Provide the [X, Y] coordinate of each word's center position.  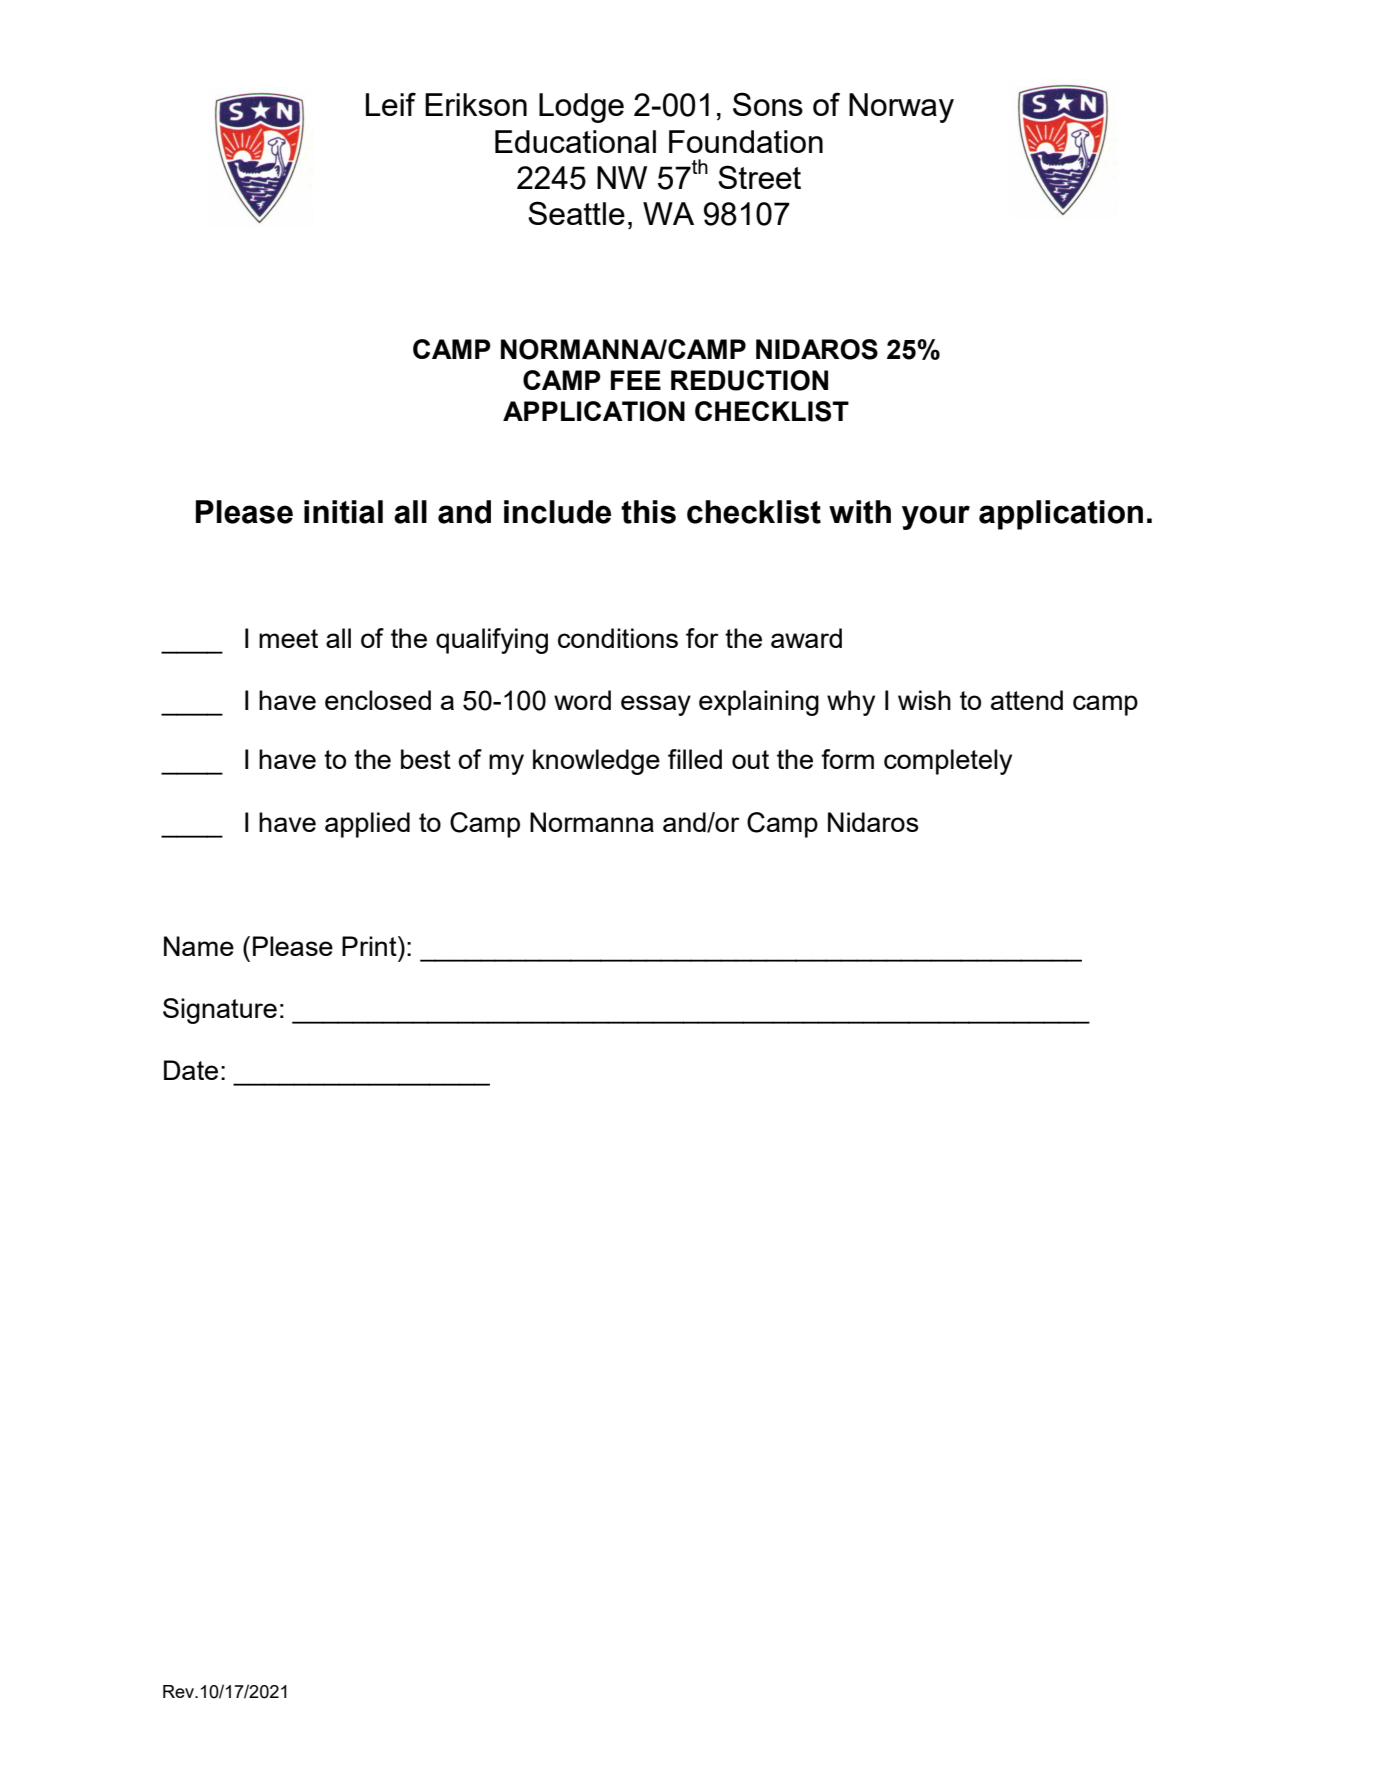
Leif [391, 104]
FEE [636, 380]
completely [948, 762]
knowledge [596, 762]
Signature [220, 1011]
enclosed [378, 700]
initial [343, 512]
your [936, 517]
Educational [575, 141]
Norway [901, 108]
